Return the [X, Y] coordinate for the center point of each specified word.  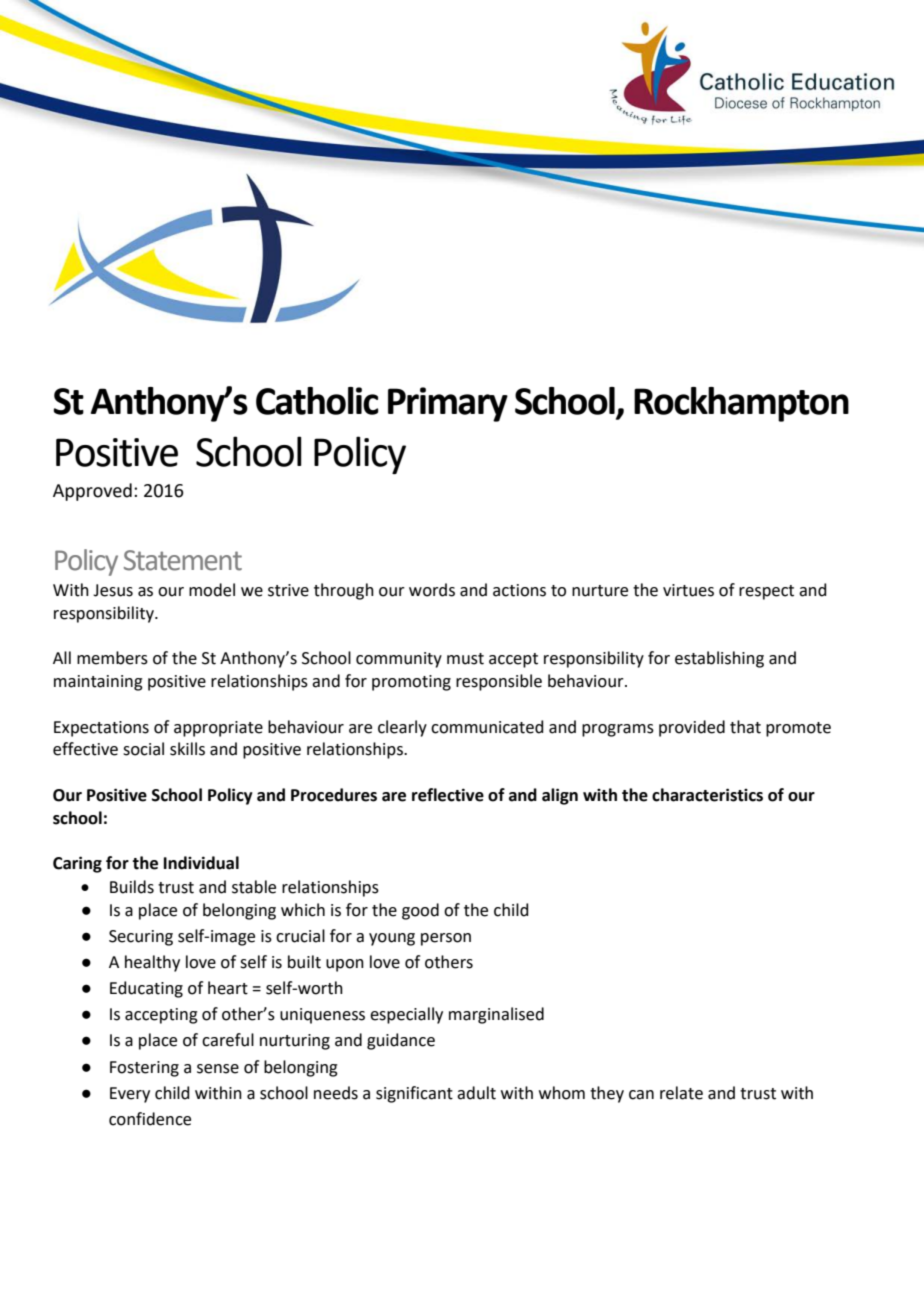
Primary [448, 404]
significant [414, 1094]
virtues [688, 590]
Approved [92, 492]
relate [681, 1093]
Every [130, 1095]
